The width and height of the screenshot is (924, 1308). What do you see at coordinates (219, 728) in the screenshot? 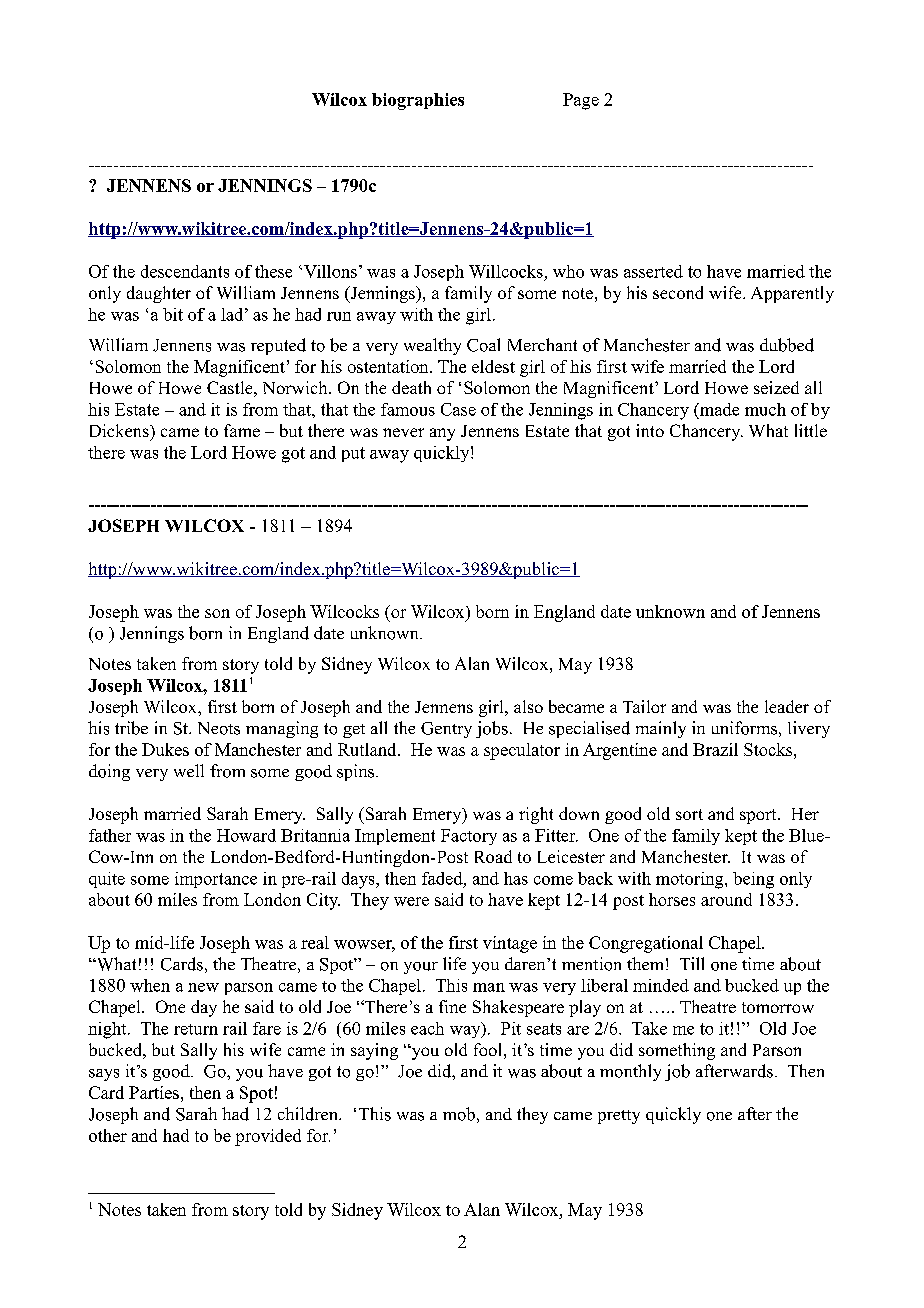
I see `Neots` at bounding box center [219, 728].
